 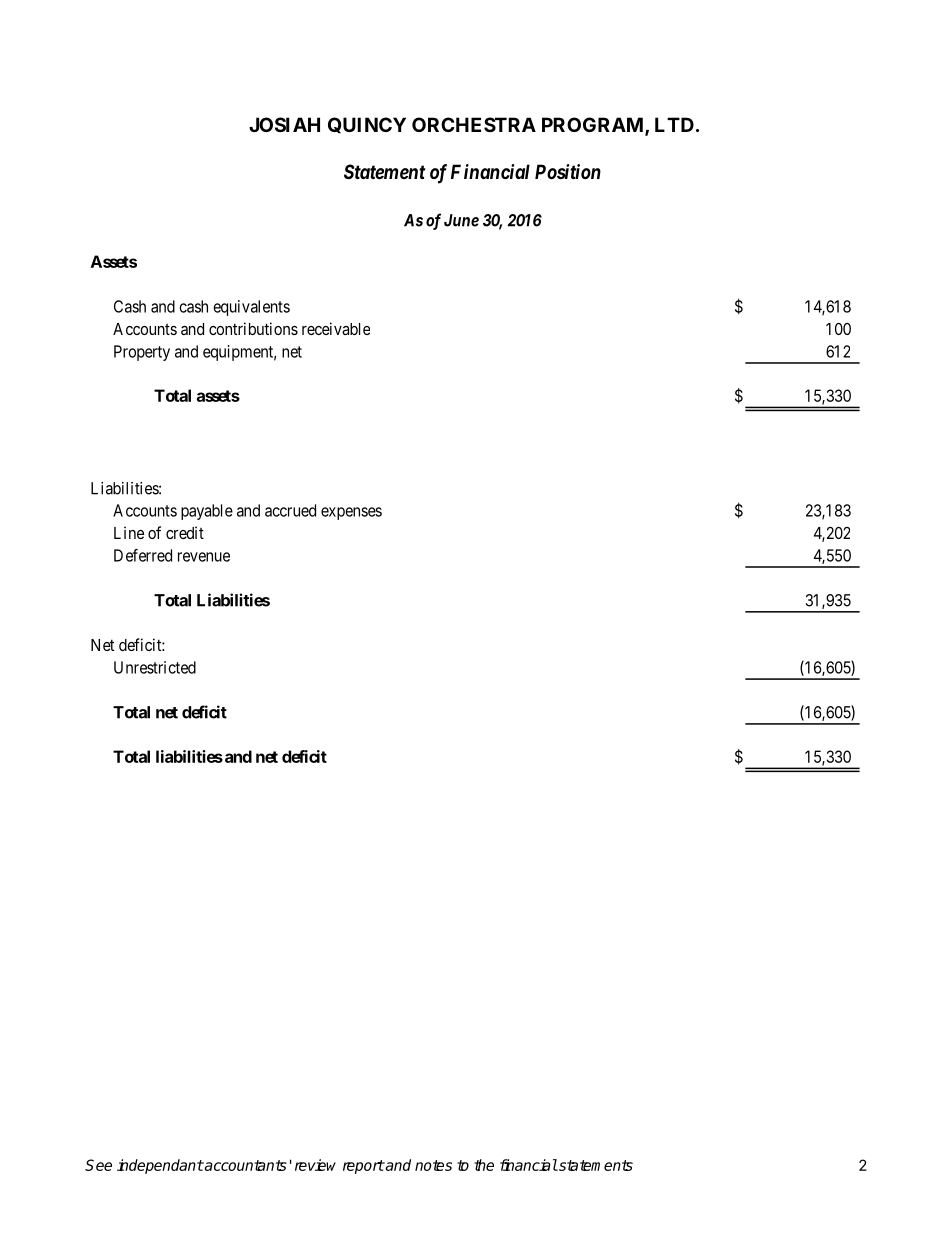 I want to click on Unrestricted, so click(x=155, y=667).
